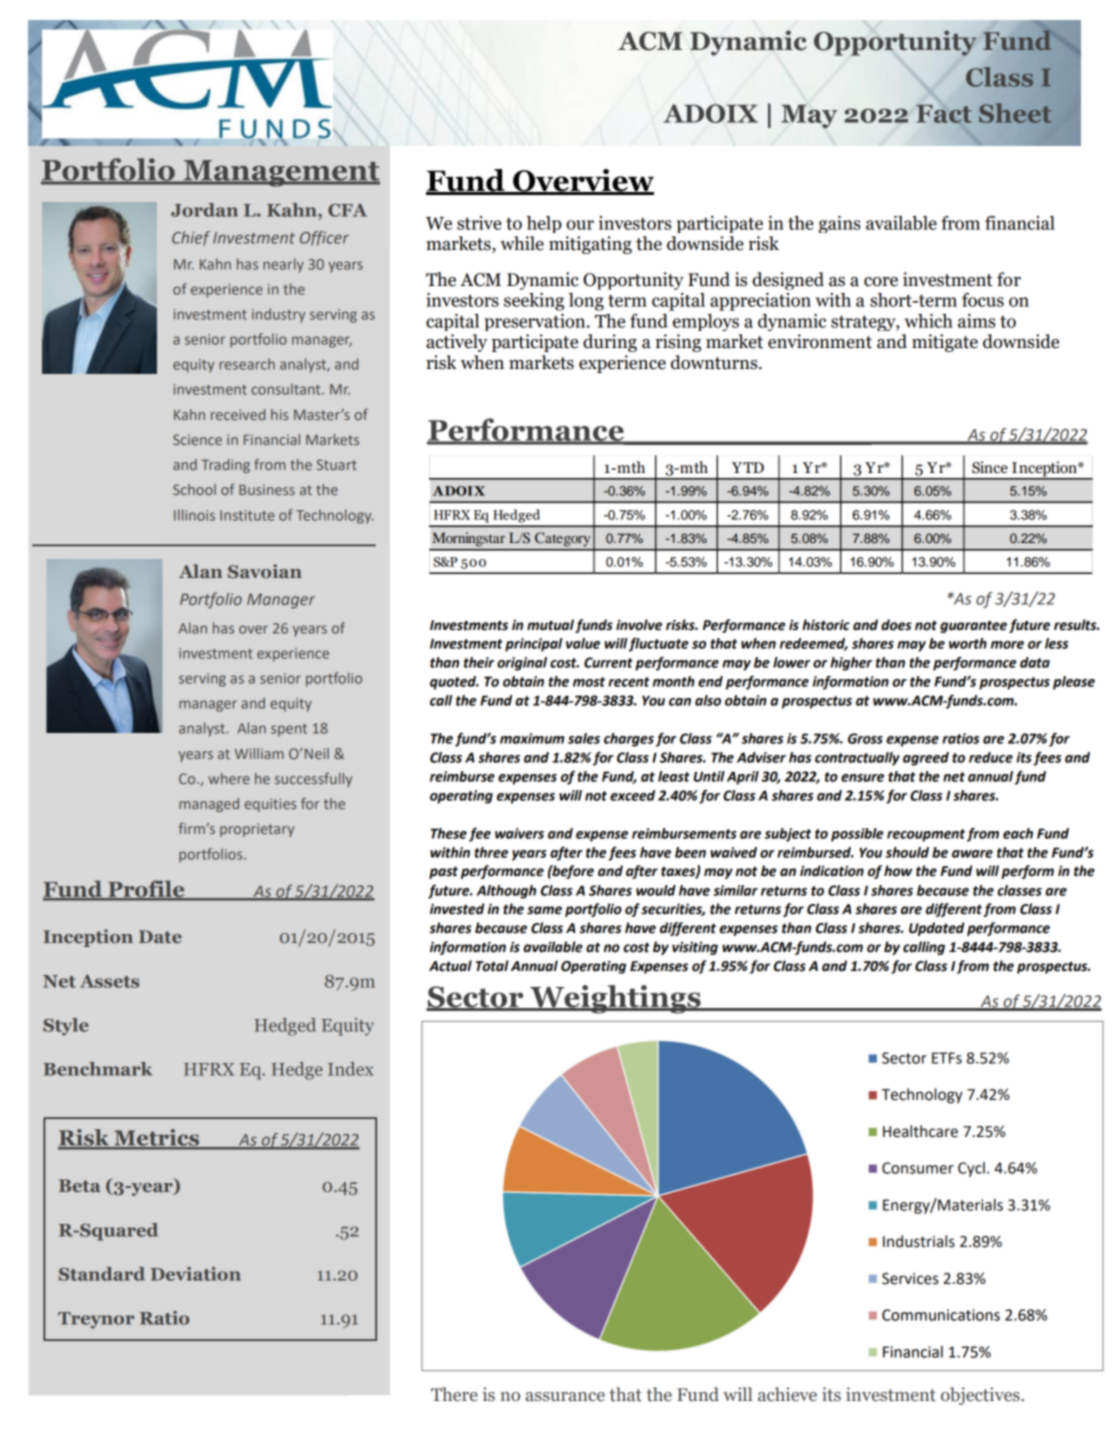 This page has width=1118, height=1447. I want to click on objectives, so click(981, 1396).
